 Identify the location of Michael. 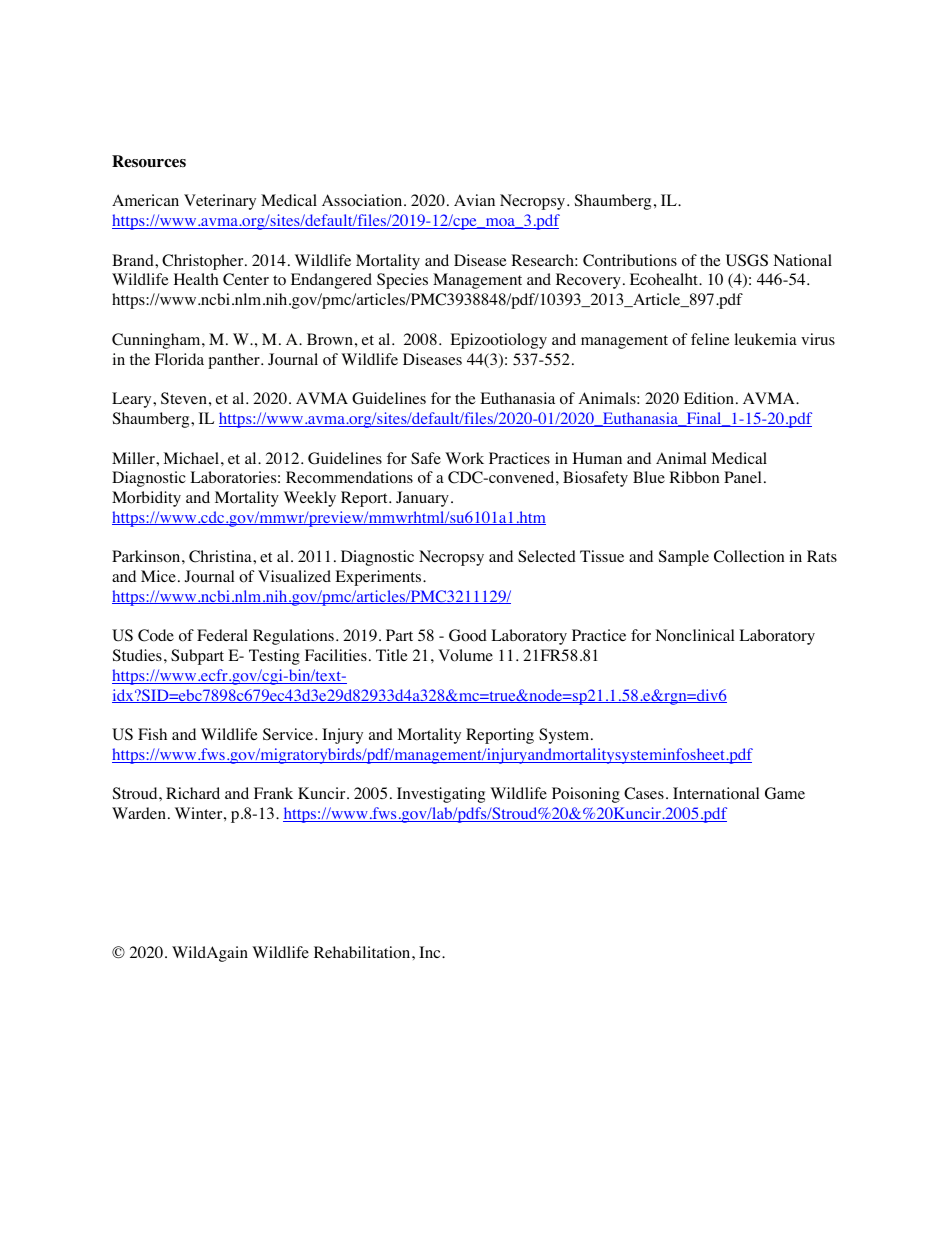
(191, 458).
